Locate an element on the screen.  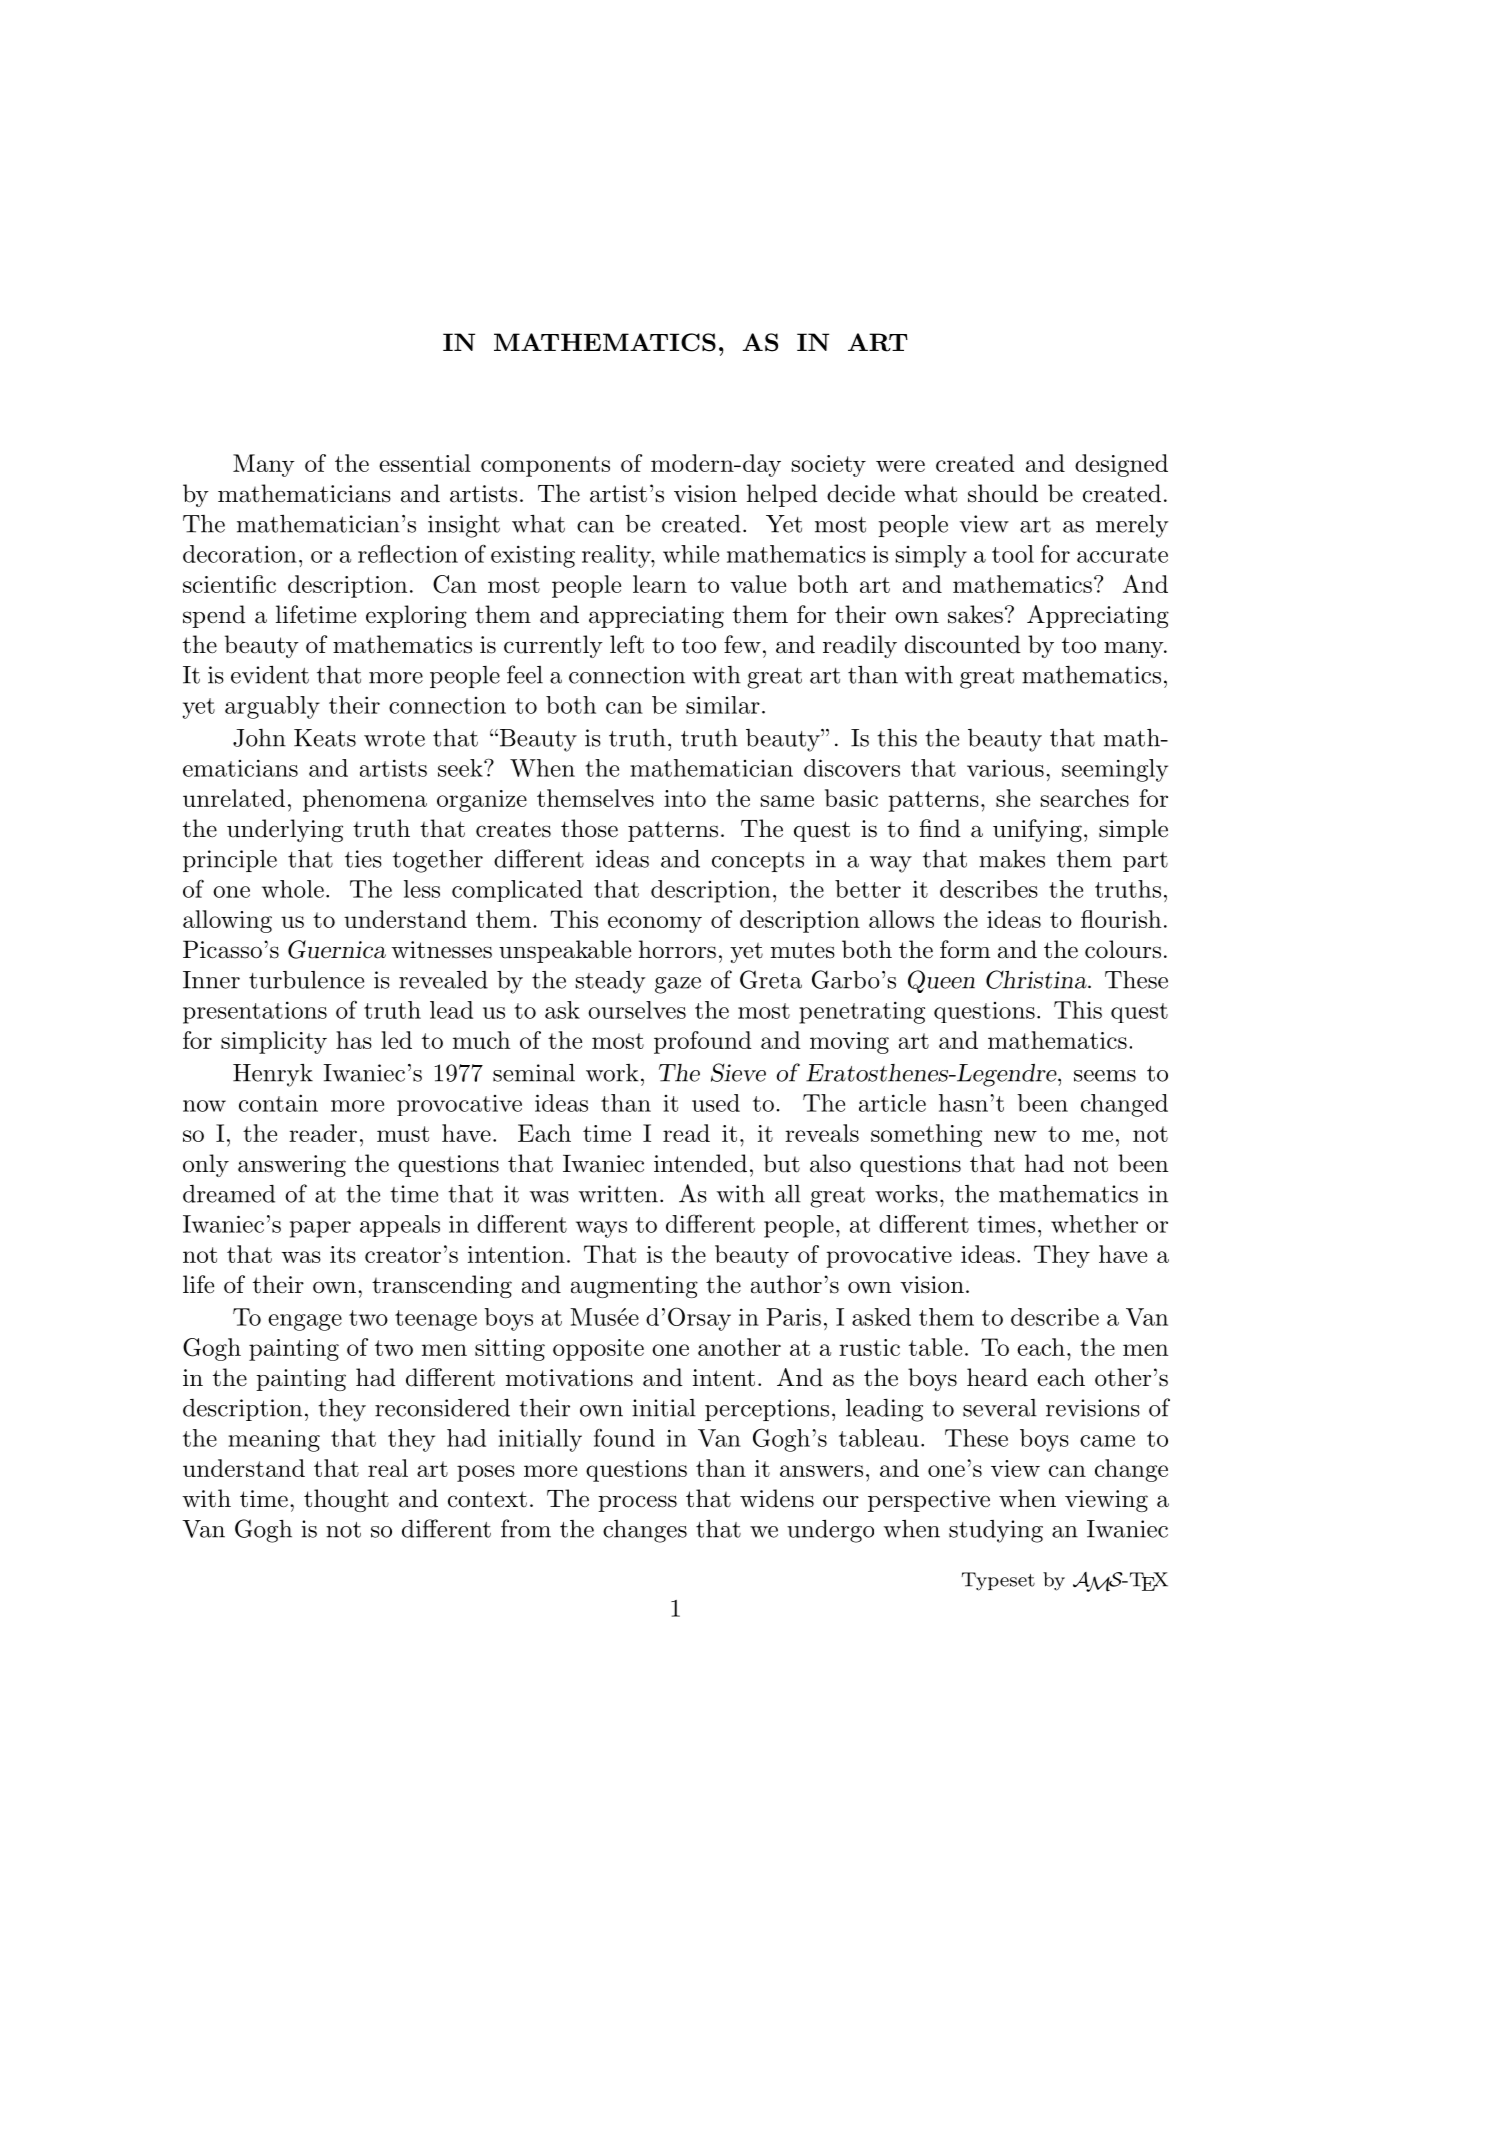
process is located at coordinates (637, 1503).
